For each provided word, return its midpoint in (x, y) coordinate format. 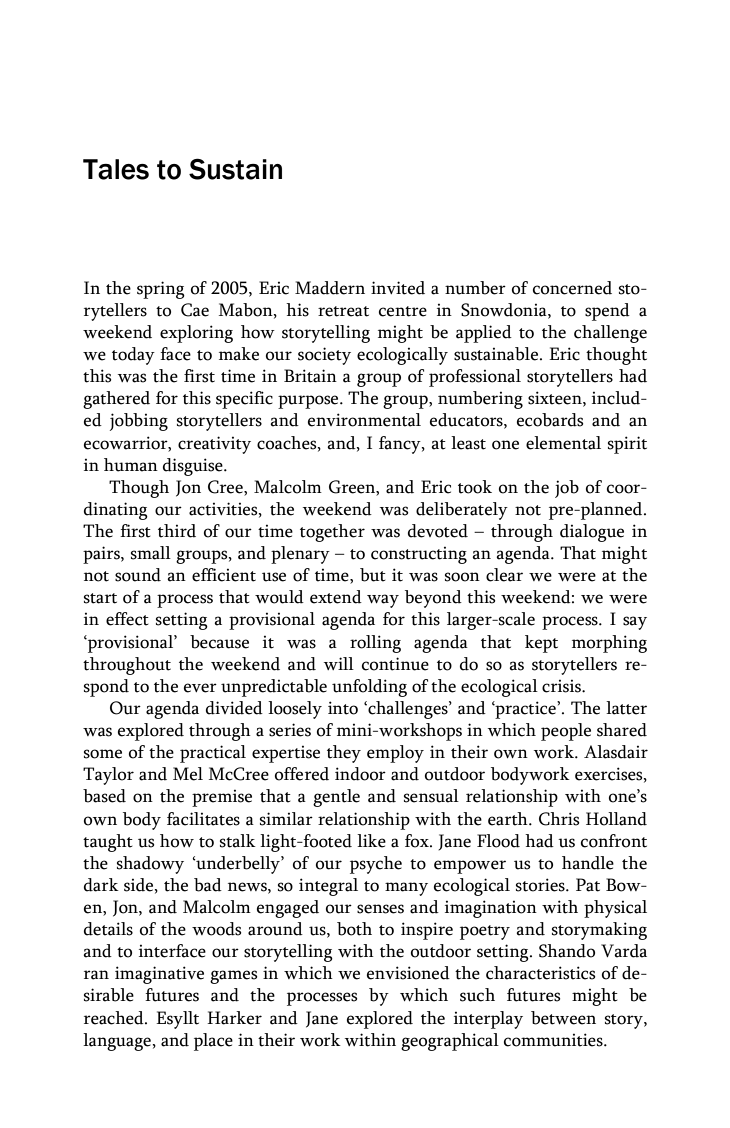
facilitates (203, 819)
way (383, 601)
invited (398, 288)
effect (127, 619)
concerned (572, 288)
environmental (364, 420)
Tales (116, 169)
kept (541, 644)
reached (115, 1018)
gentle (336, 798)
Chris (559, 819)
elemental (563, 443)
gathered (116, 400)
